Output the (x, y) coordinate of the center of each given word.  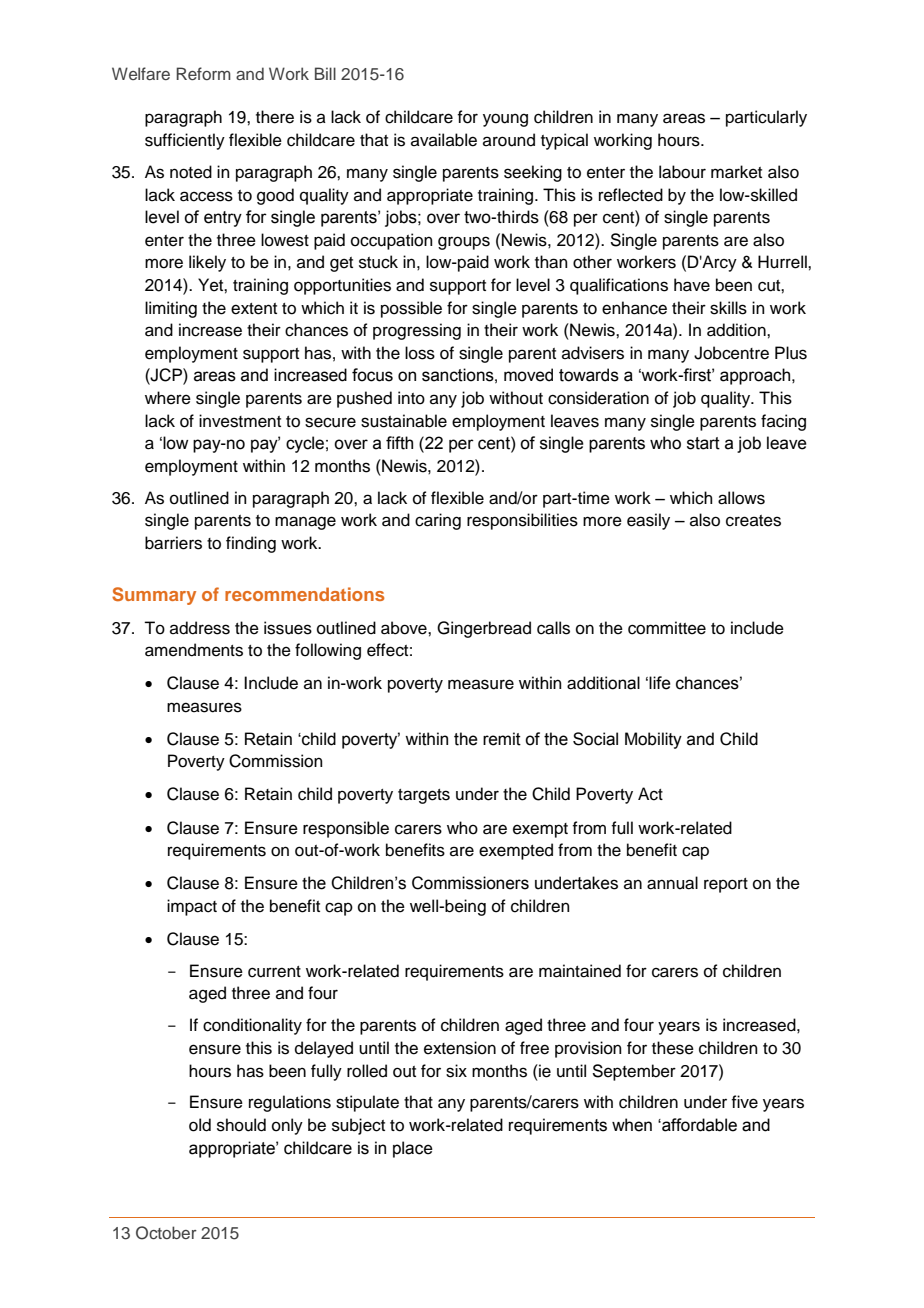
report (726, 885)
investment (240, 421)
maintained (580, 971)
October (166, 1233)
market (736, 172)
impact (192, 907)
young (505, 120)
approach (756, 376)
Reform (203, 73)
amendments (194, 650)
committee (667, 628)
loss (420, 353)
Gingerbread (484, 629)
